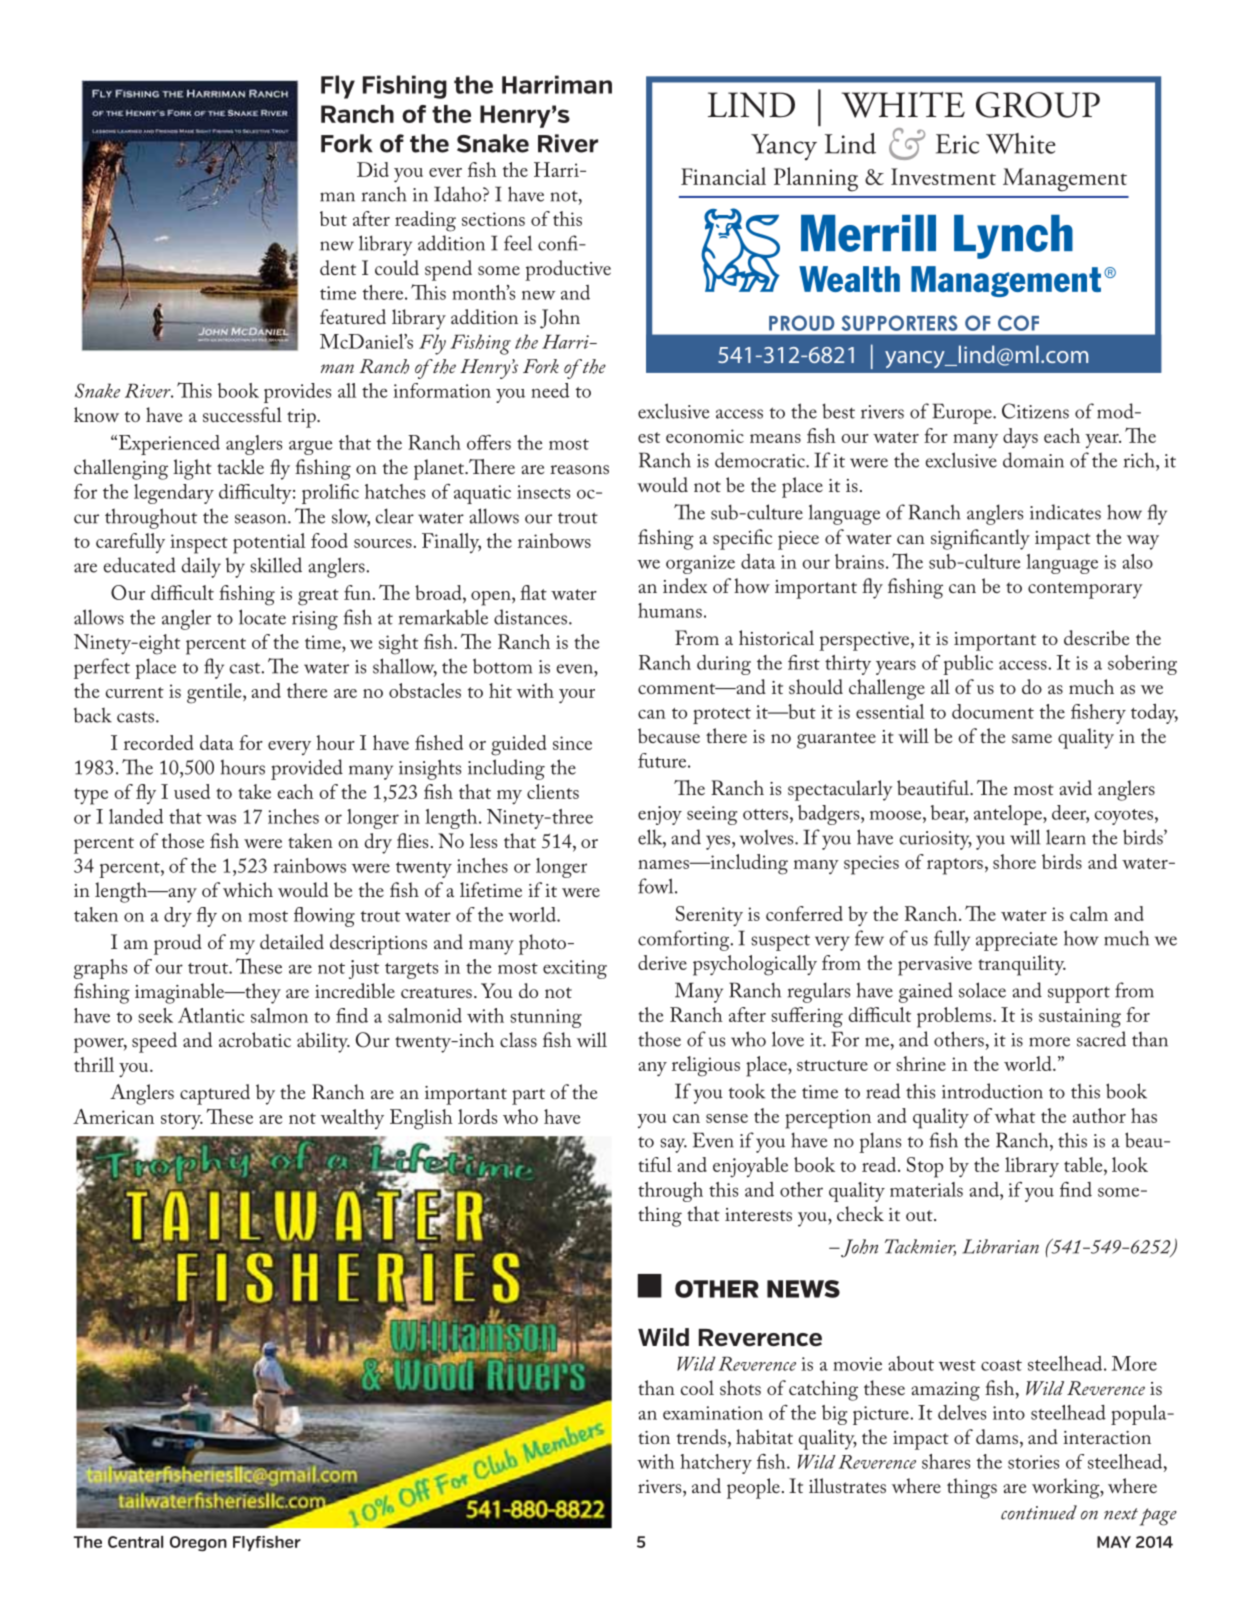 The height and width of the document is (1619, 1251). What do you see at coordinates (201, 567) in the document?
I see `daily` at bounding box center [201, 567].
